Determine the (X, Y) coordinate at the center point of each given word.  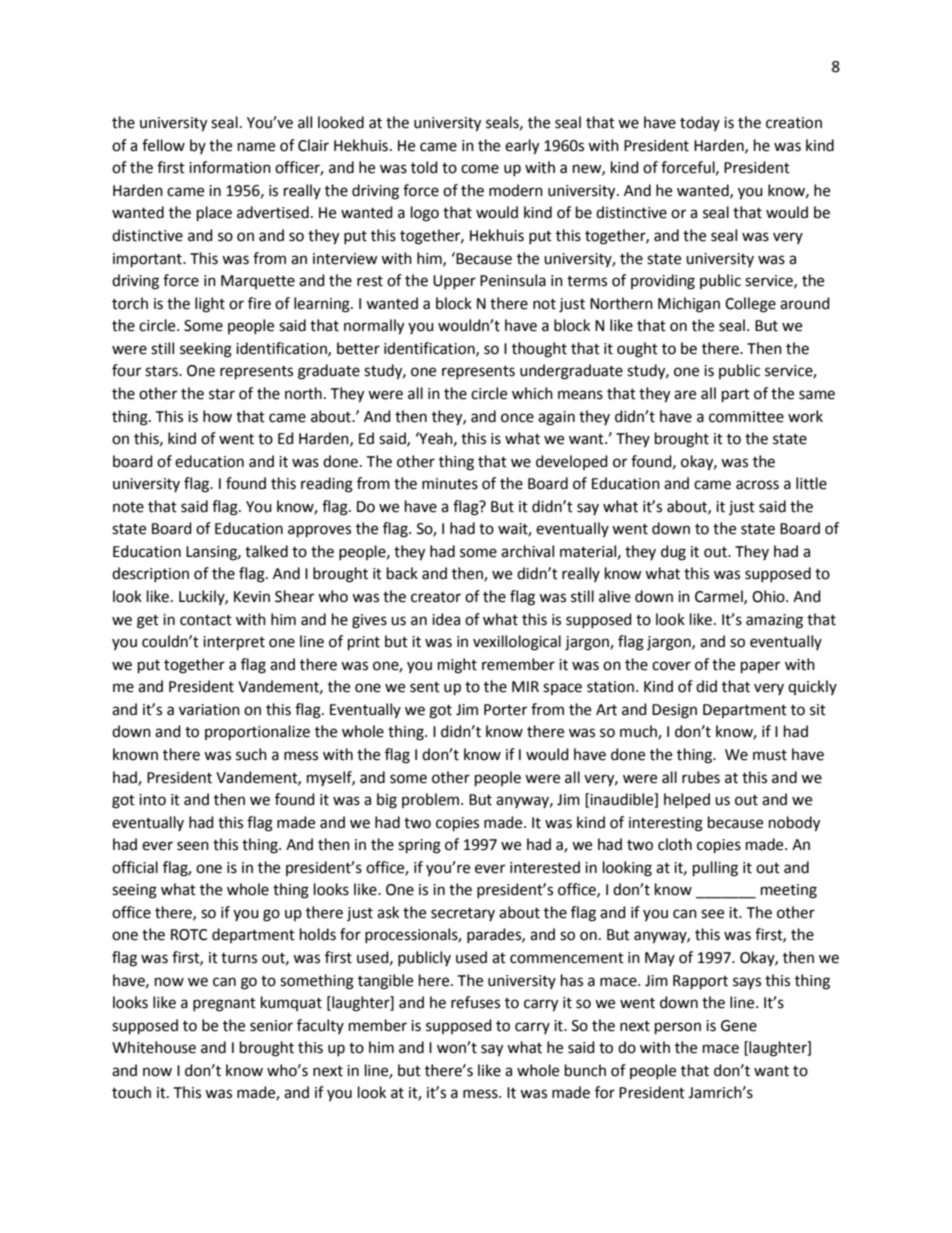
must (770, 755)
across (757, 485)
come (480, 169)
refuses (475, 1002)
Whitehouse (154, 1047)
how (217, 416)
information (230, 167)
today (700, 123)
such (251, 754)
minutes (450, 484)
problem (430, 800)
